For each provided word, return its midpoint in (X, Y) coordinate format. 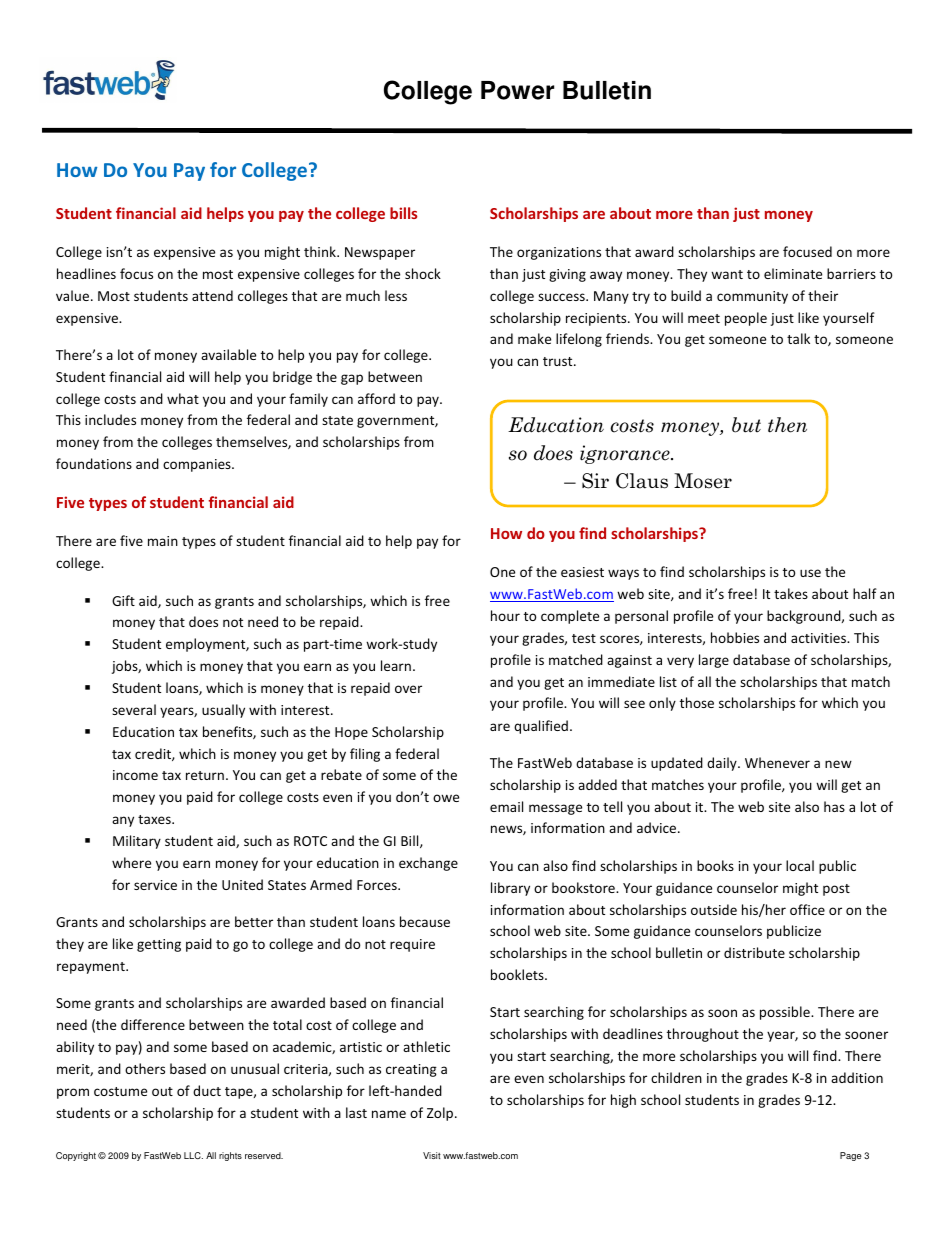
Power (517, 90)
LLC (193, 1155)
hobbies (735, 637)
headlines (86, 273)
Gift (123, 600)
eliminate (793, 273)
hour (505, 615)
